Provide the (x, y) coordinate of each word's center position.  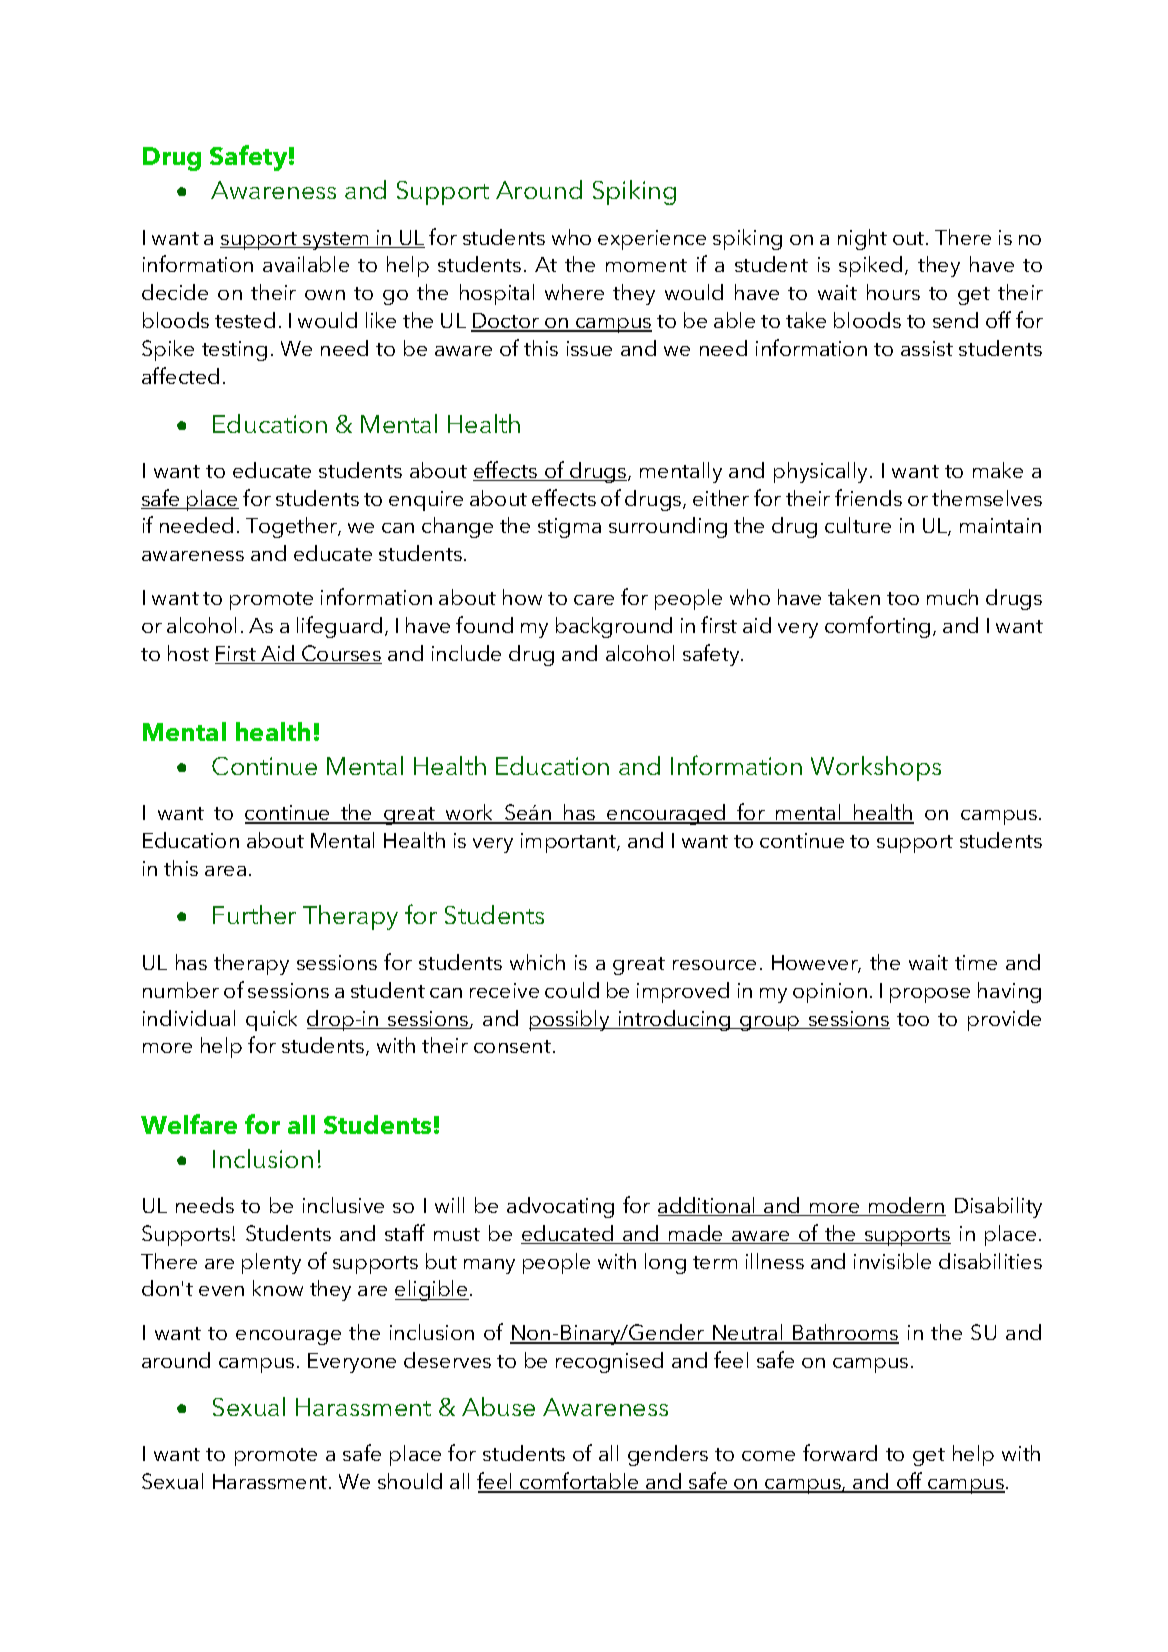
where (574, 292)
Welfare (189, 1124)
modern (906, 1206)
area (225, 871)
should (410, 1481)
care (594, 600)
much (952, 597)
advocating (560, 1207)
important (569, 843)
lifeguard (339, 627)
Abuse (498, 1406)
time (976, 962)
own (325, 295)
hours (893, 292)
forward (840, 1452)
